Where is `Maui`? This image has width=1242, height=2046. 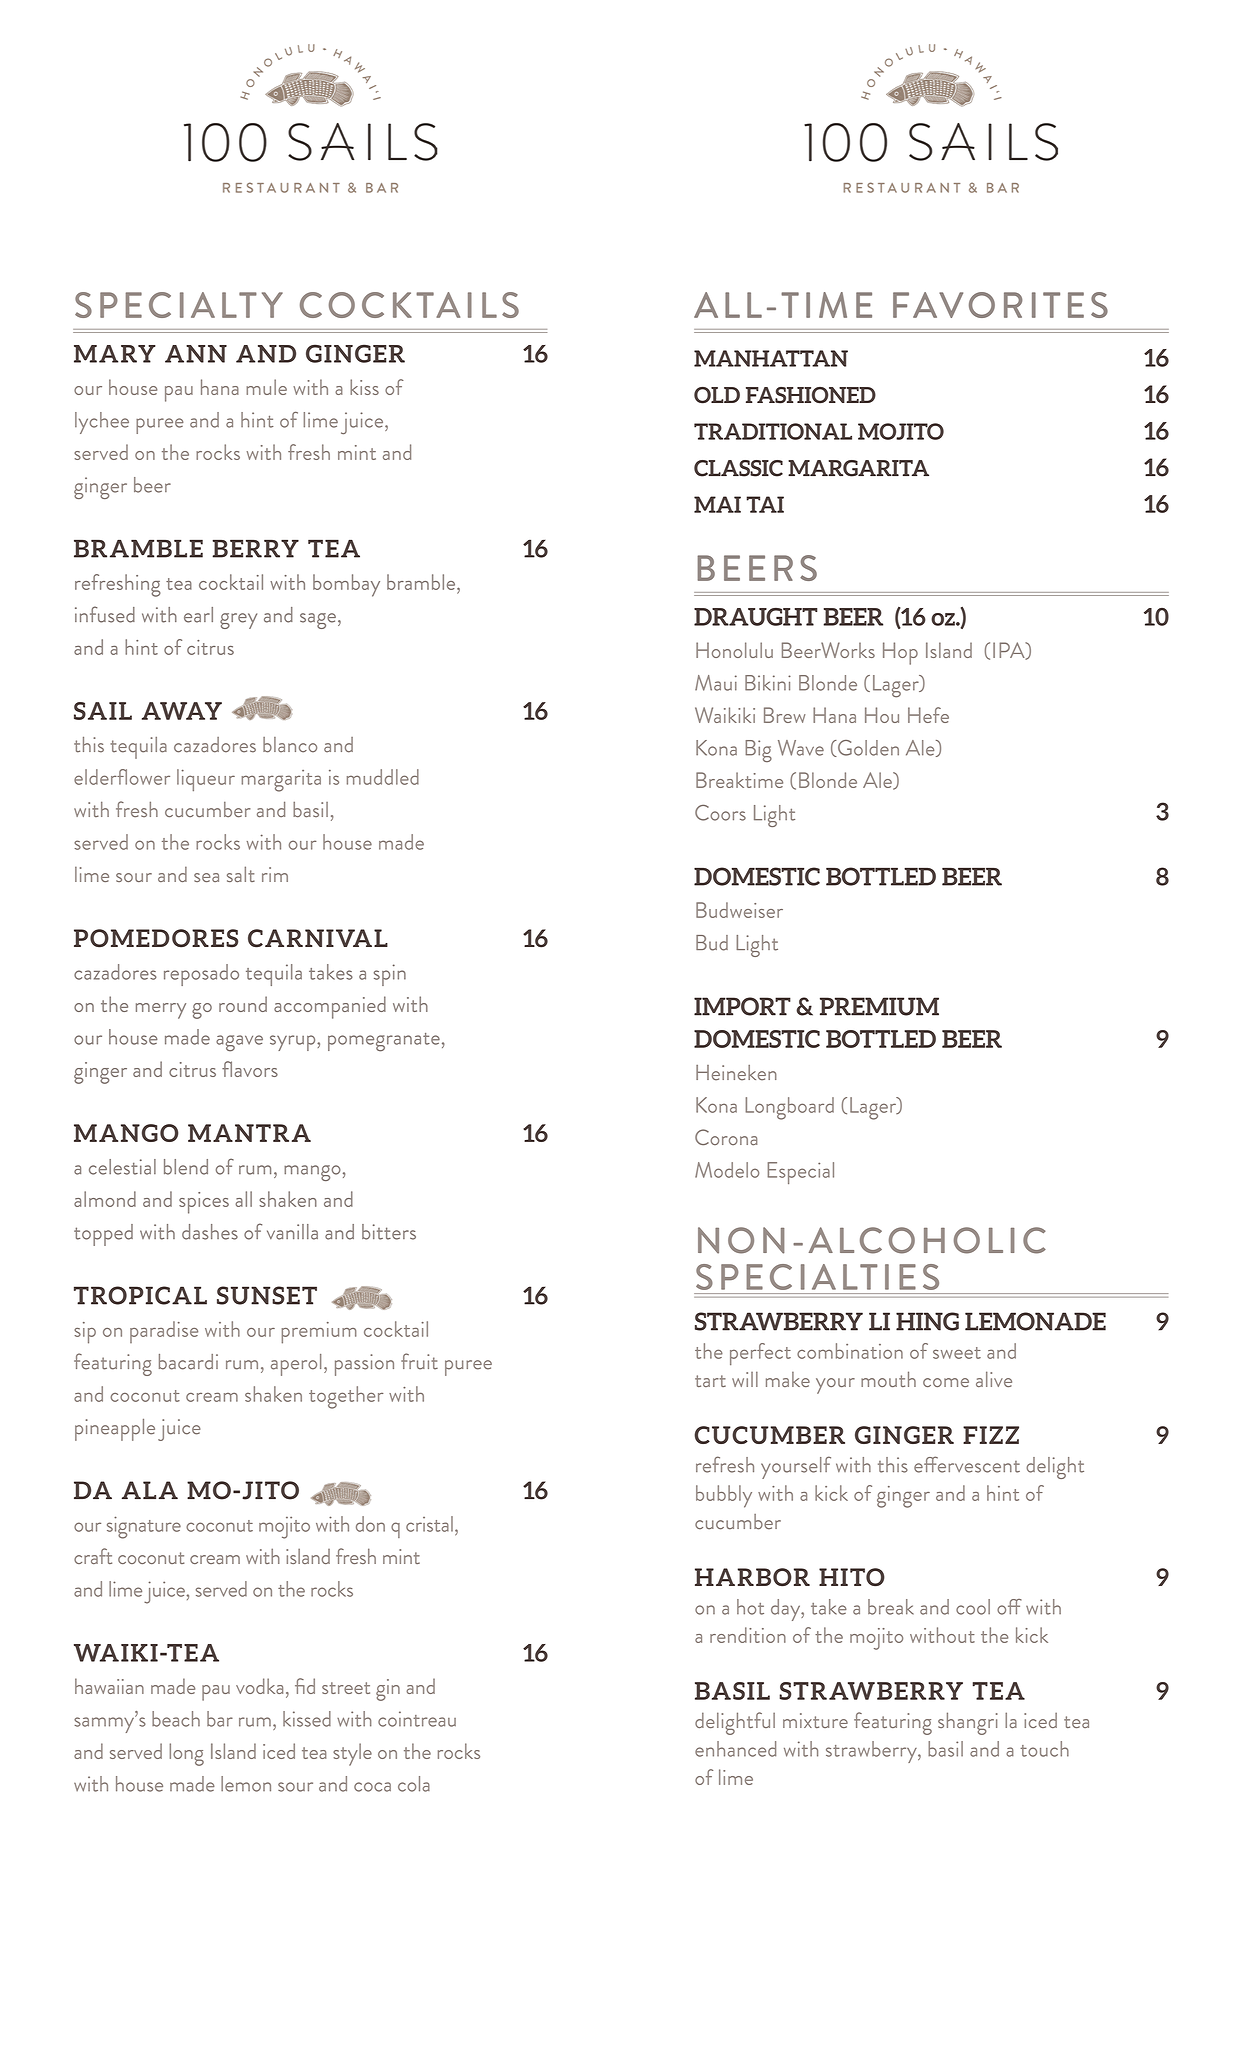 Maui is located at coordinates (716, 683).
